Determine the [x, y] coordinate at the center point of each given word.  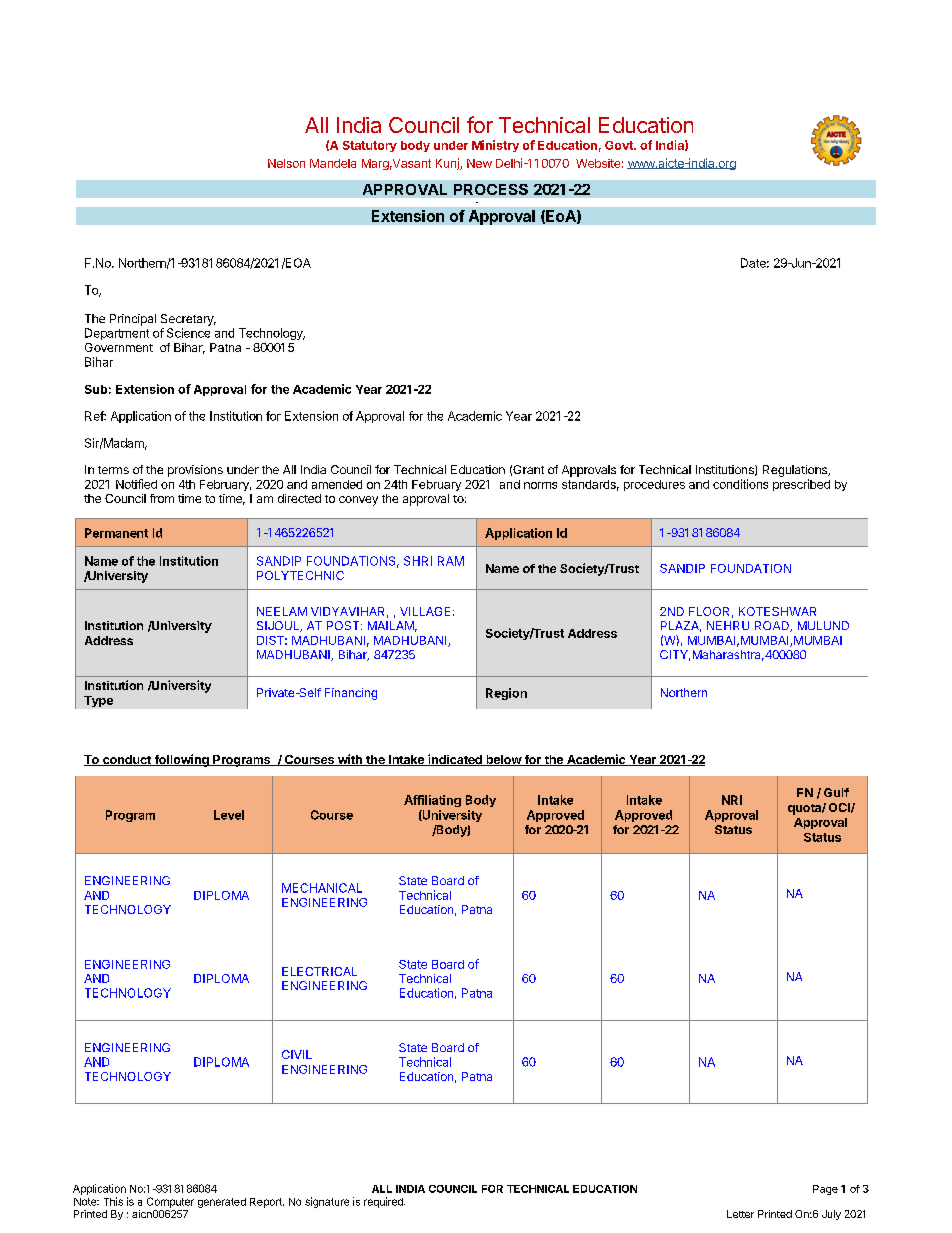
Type [98, 701]
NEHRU [728, 625]
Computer [170, 1202]
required [384, 1202]
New [479, 163]
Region [506, 694]
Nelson [286, 163]
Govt [620, 145]
